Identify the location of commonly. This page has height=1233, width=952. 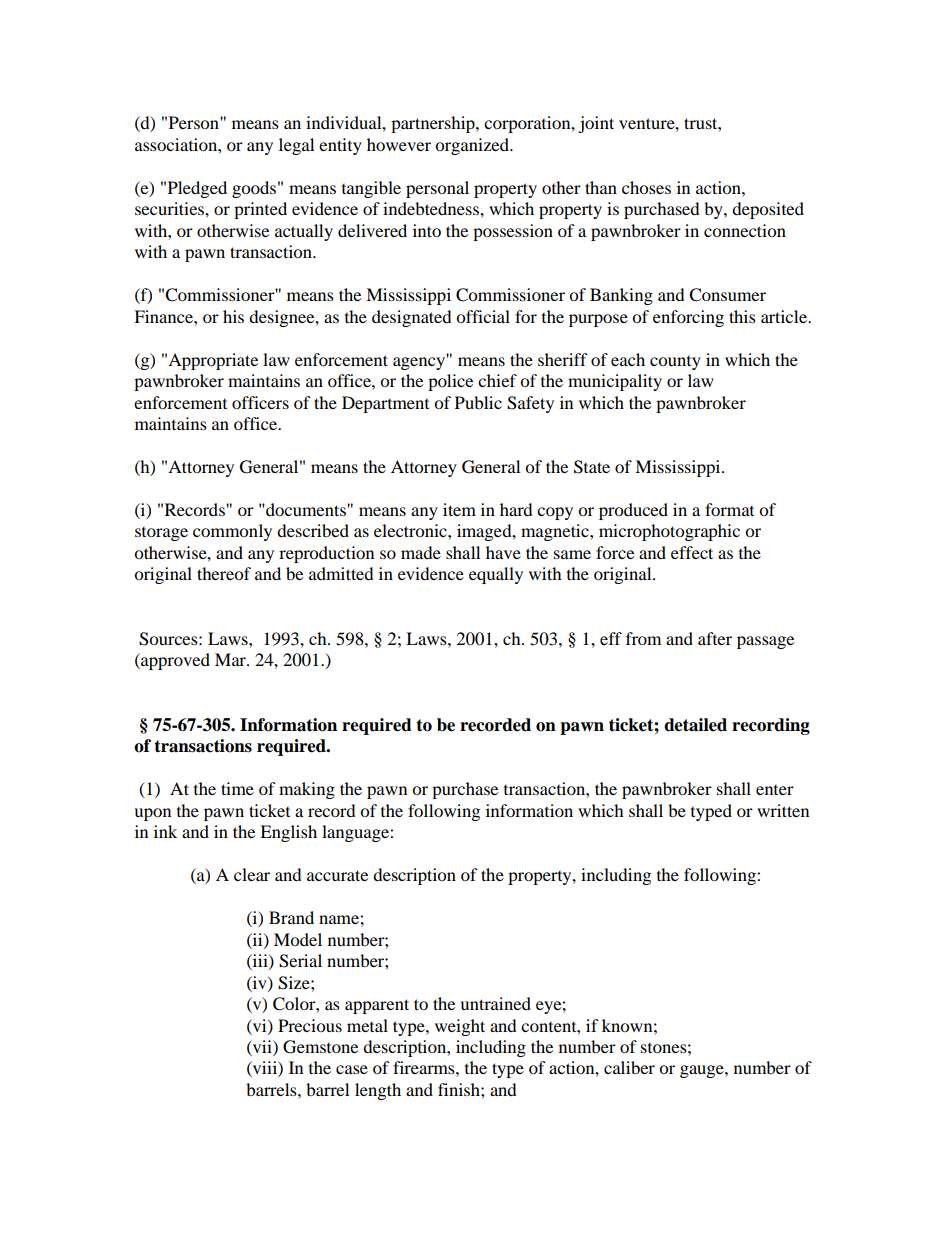
(232, 532).
